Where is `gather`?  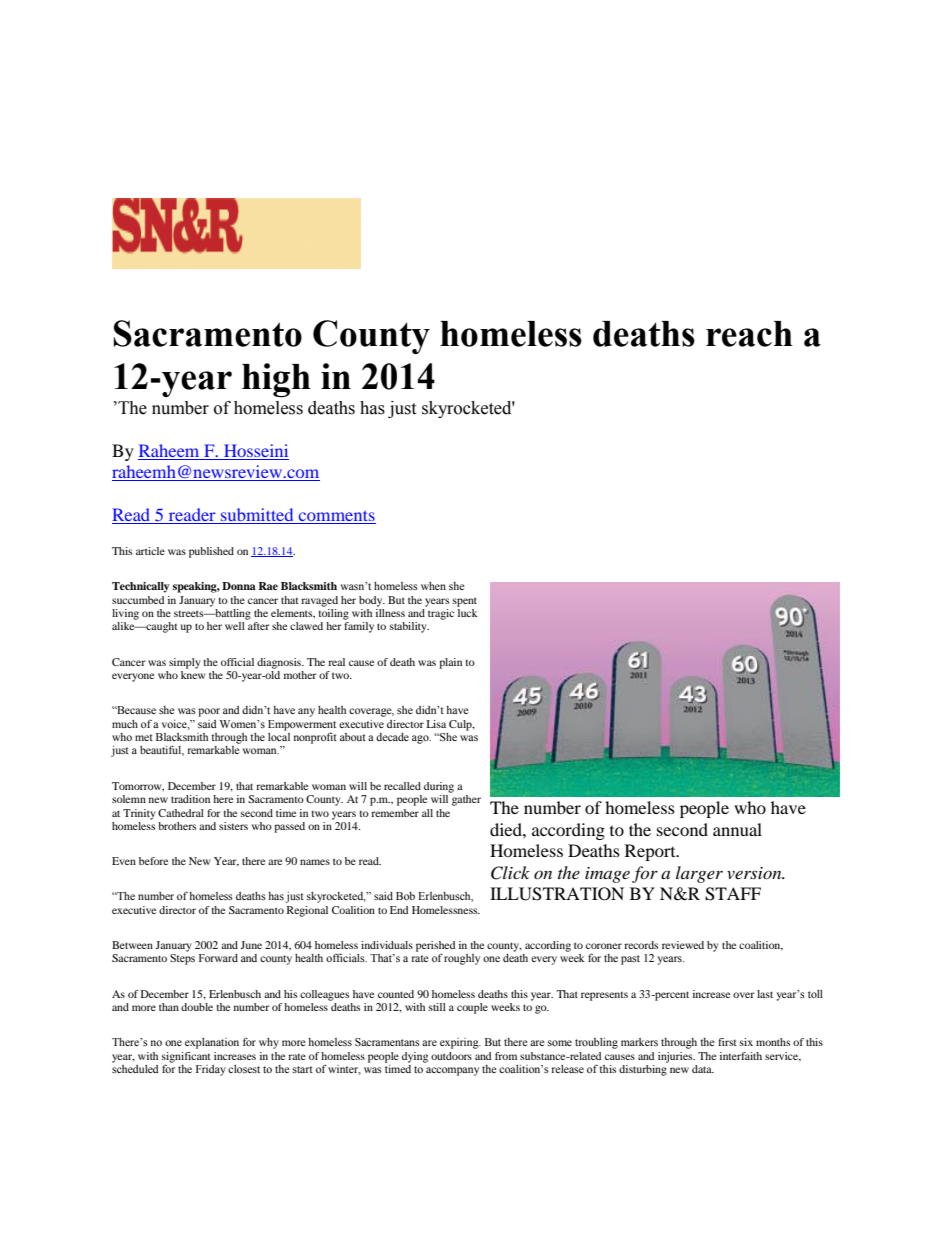
gather is located at coordinates (466, 800).
